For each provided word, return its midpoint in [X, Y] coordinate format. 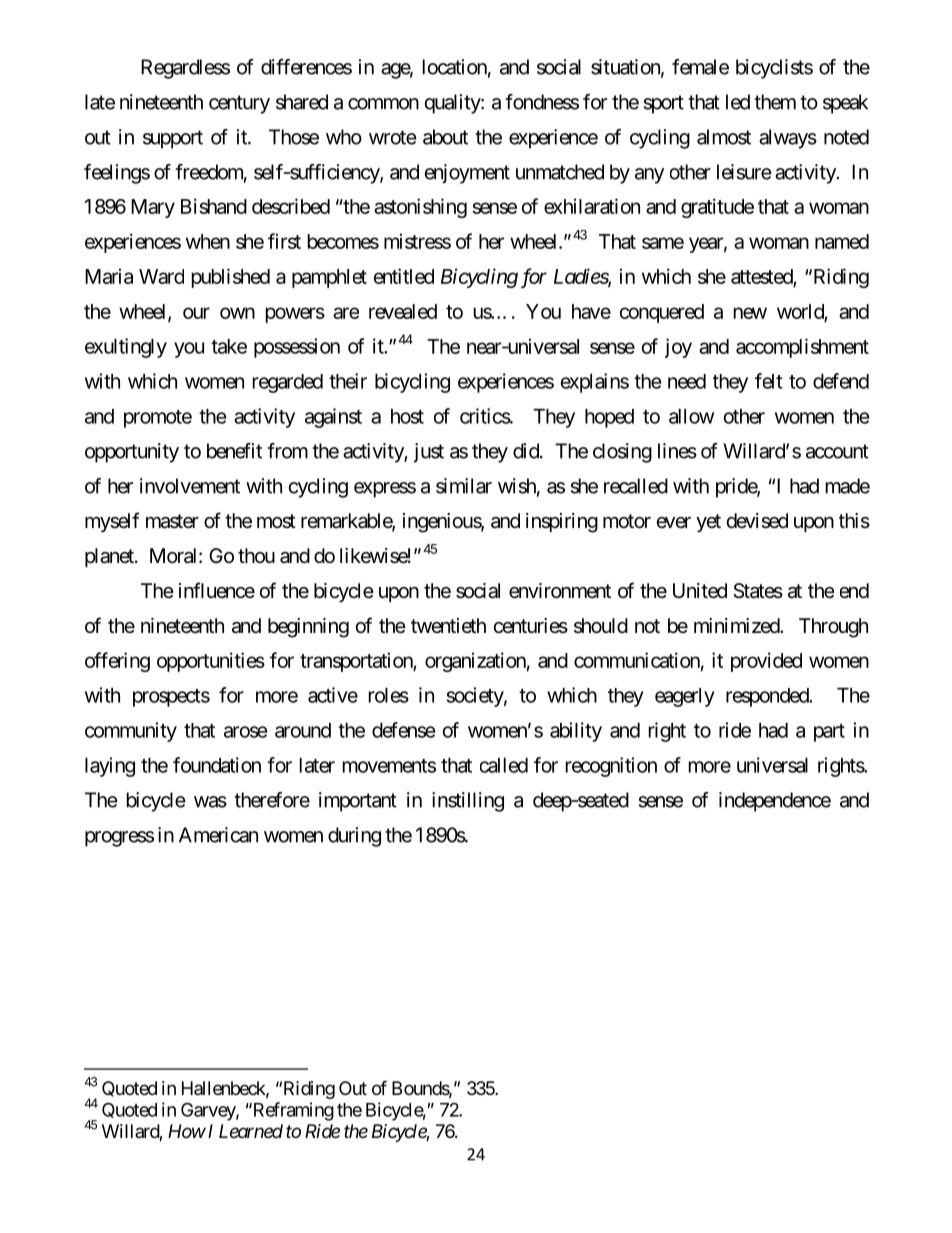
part [829, 733]
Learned [251, 1131]
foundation [217, 765]
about [445, 137]
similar [464, 486]
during [354, 837]
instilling [468, 802]
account [837, 451]
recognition [611, 767]
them [775, 102]
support [173, 139]
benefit [234, 451]
